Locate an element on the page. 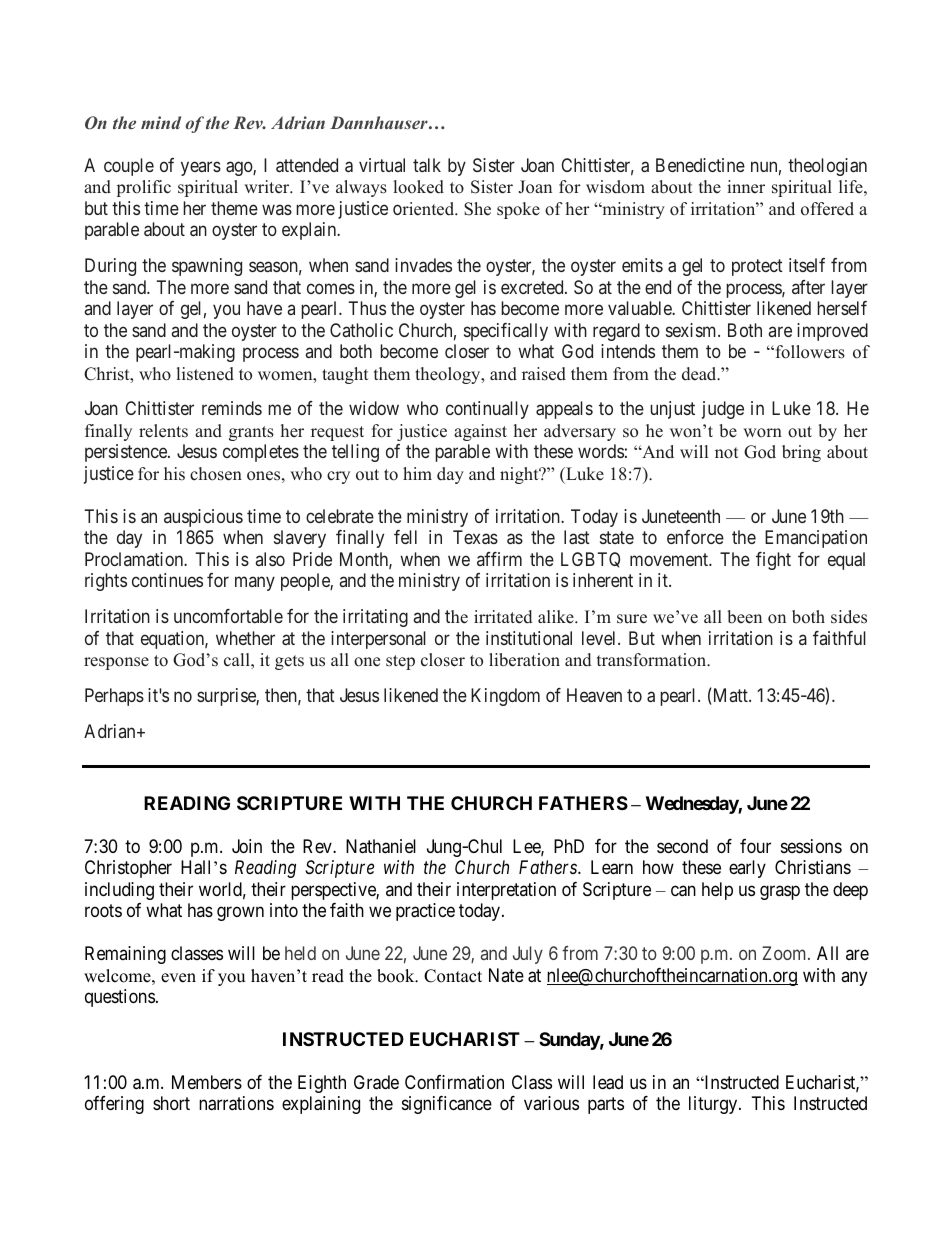 The width and height of the image is (952, 1233). Members is located at coordinates (207, 1082).
